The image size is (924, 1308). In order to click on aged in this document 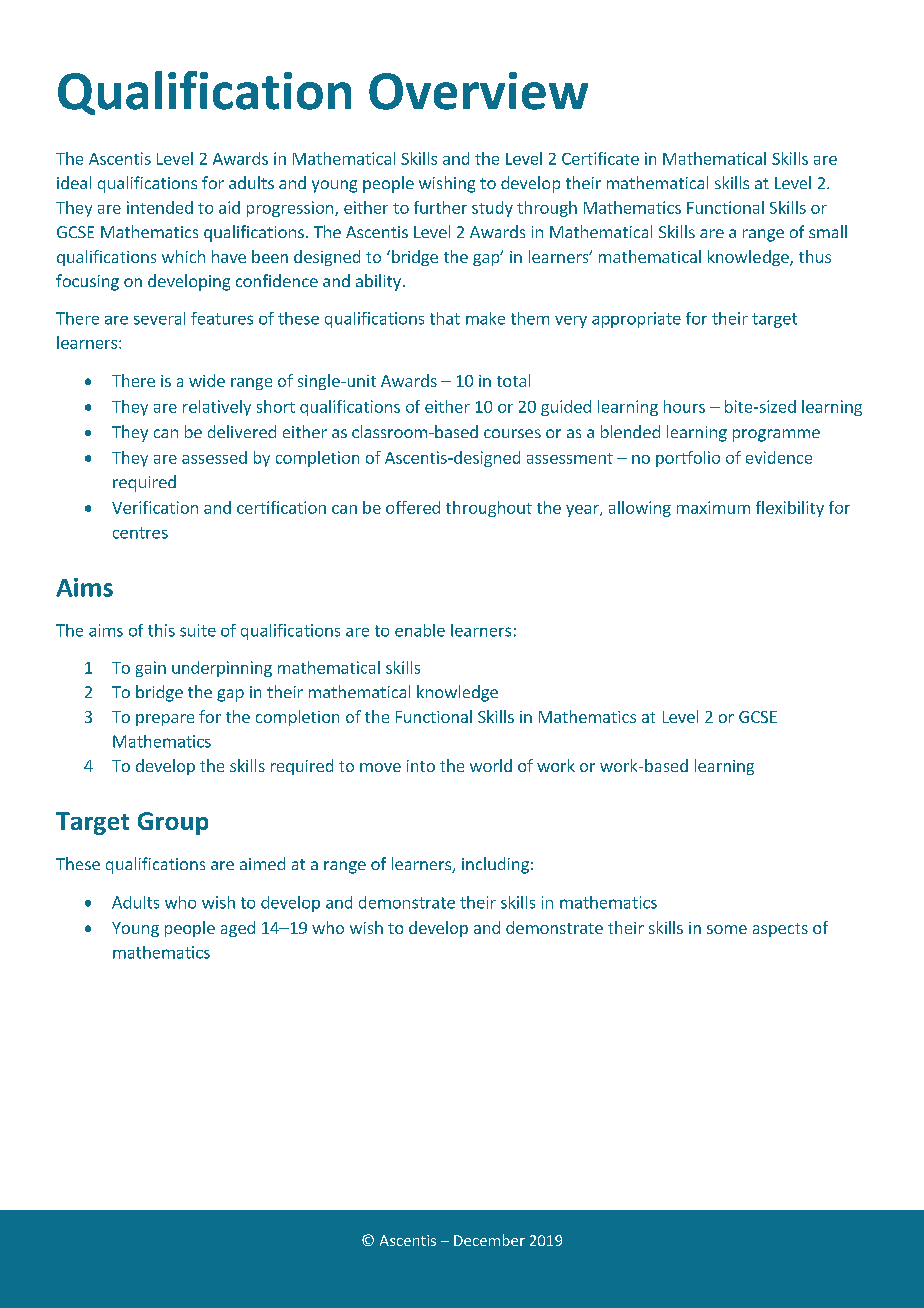, I will do `click(238, 929)`.
